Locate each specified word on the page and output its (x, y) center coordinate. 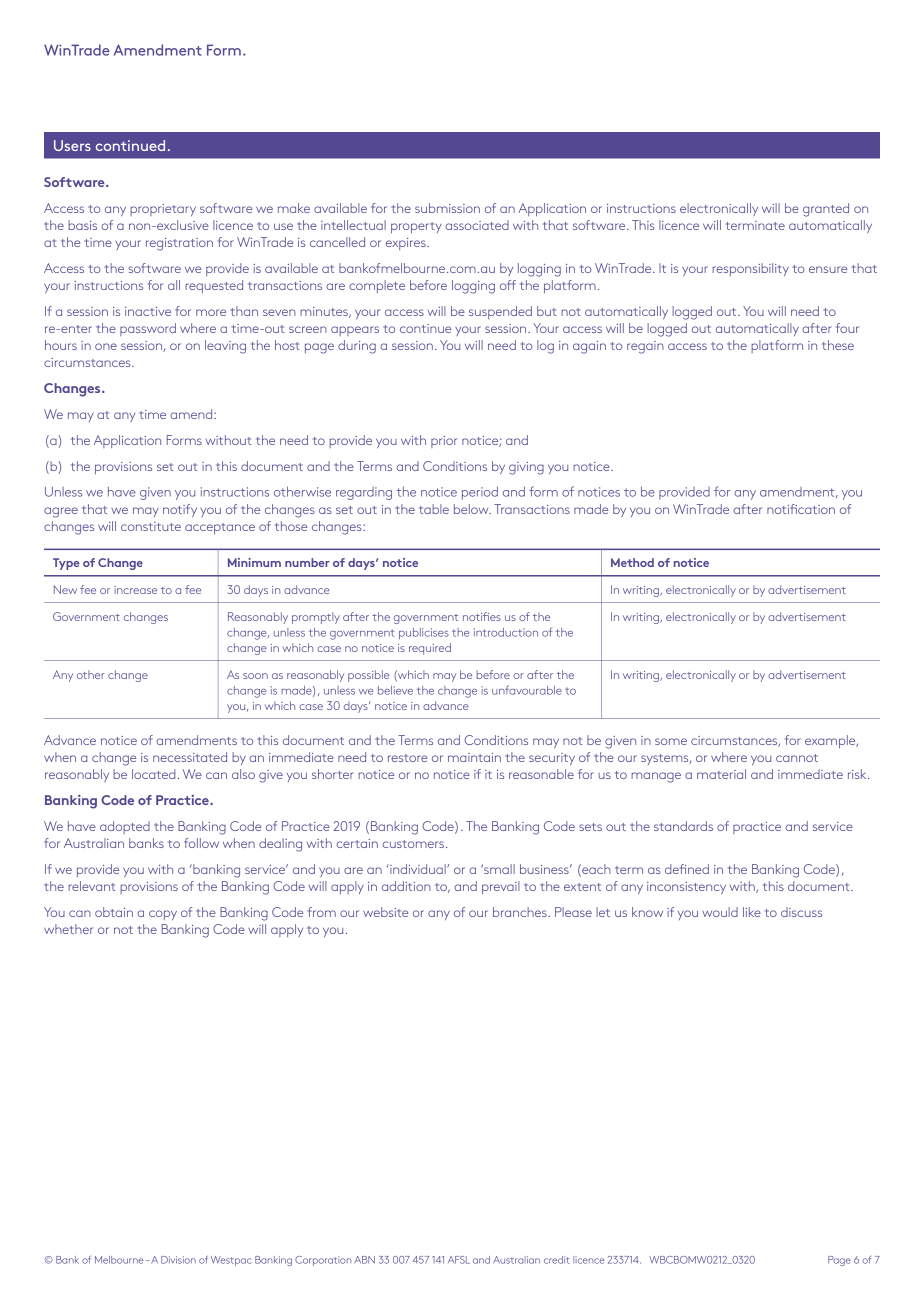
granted (826, 210)
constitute (151, 526)
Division (178, 1260)
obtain (114, 912)
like (752, 912)
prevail (501, 887)
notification (801, 509)
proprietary (163, 210)
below (472, 509)
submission (447, 208)
